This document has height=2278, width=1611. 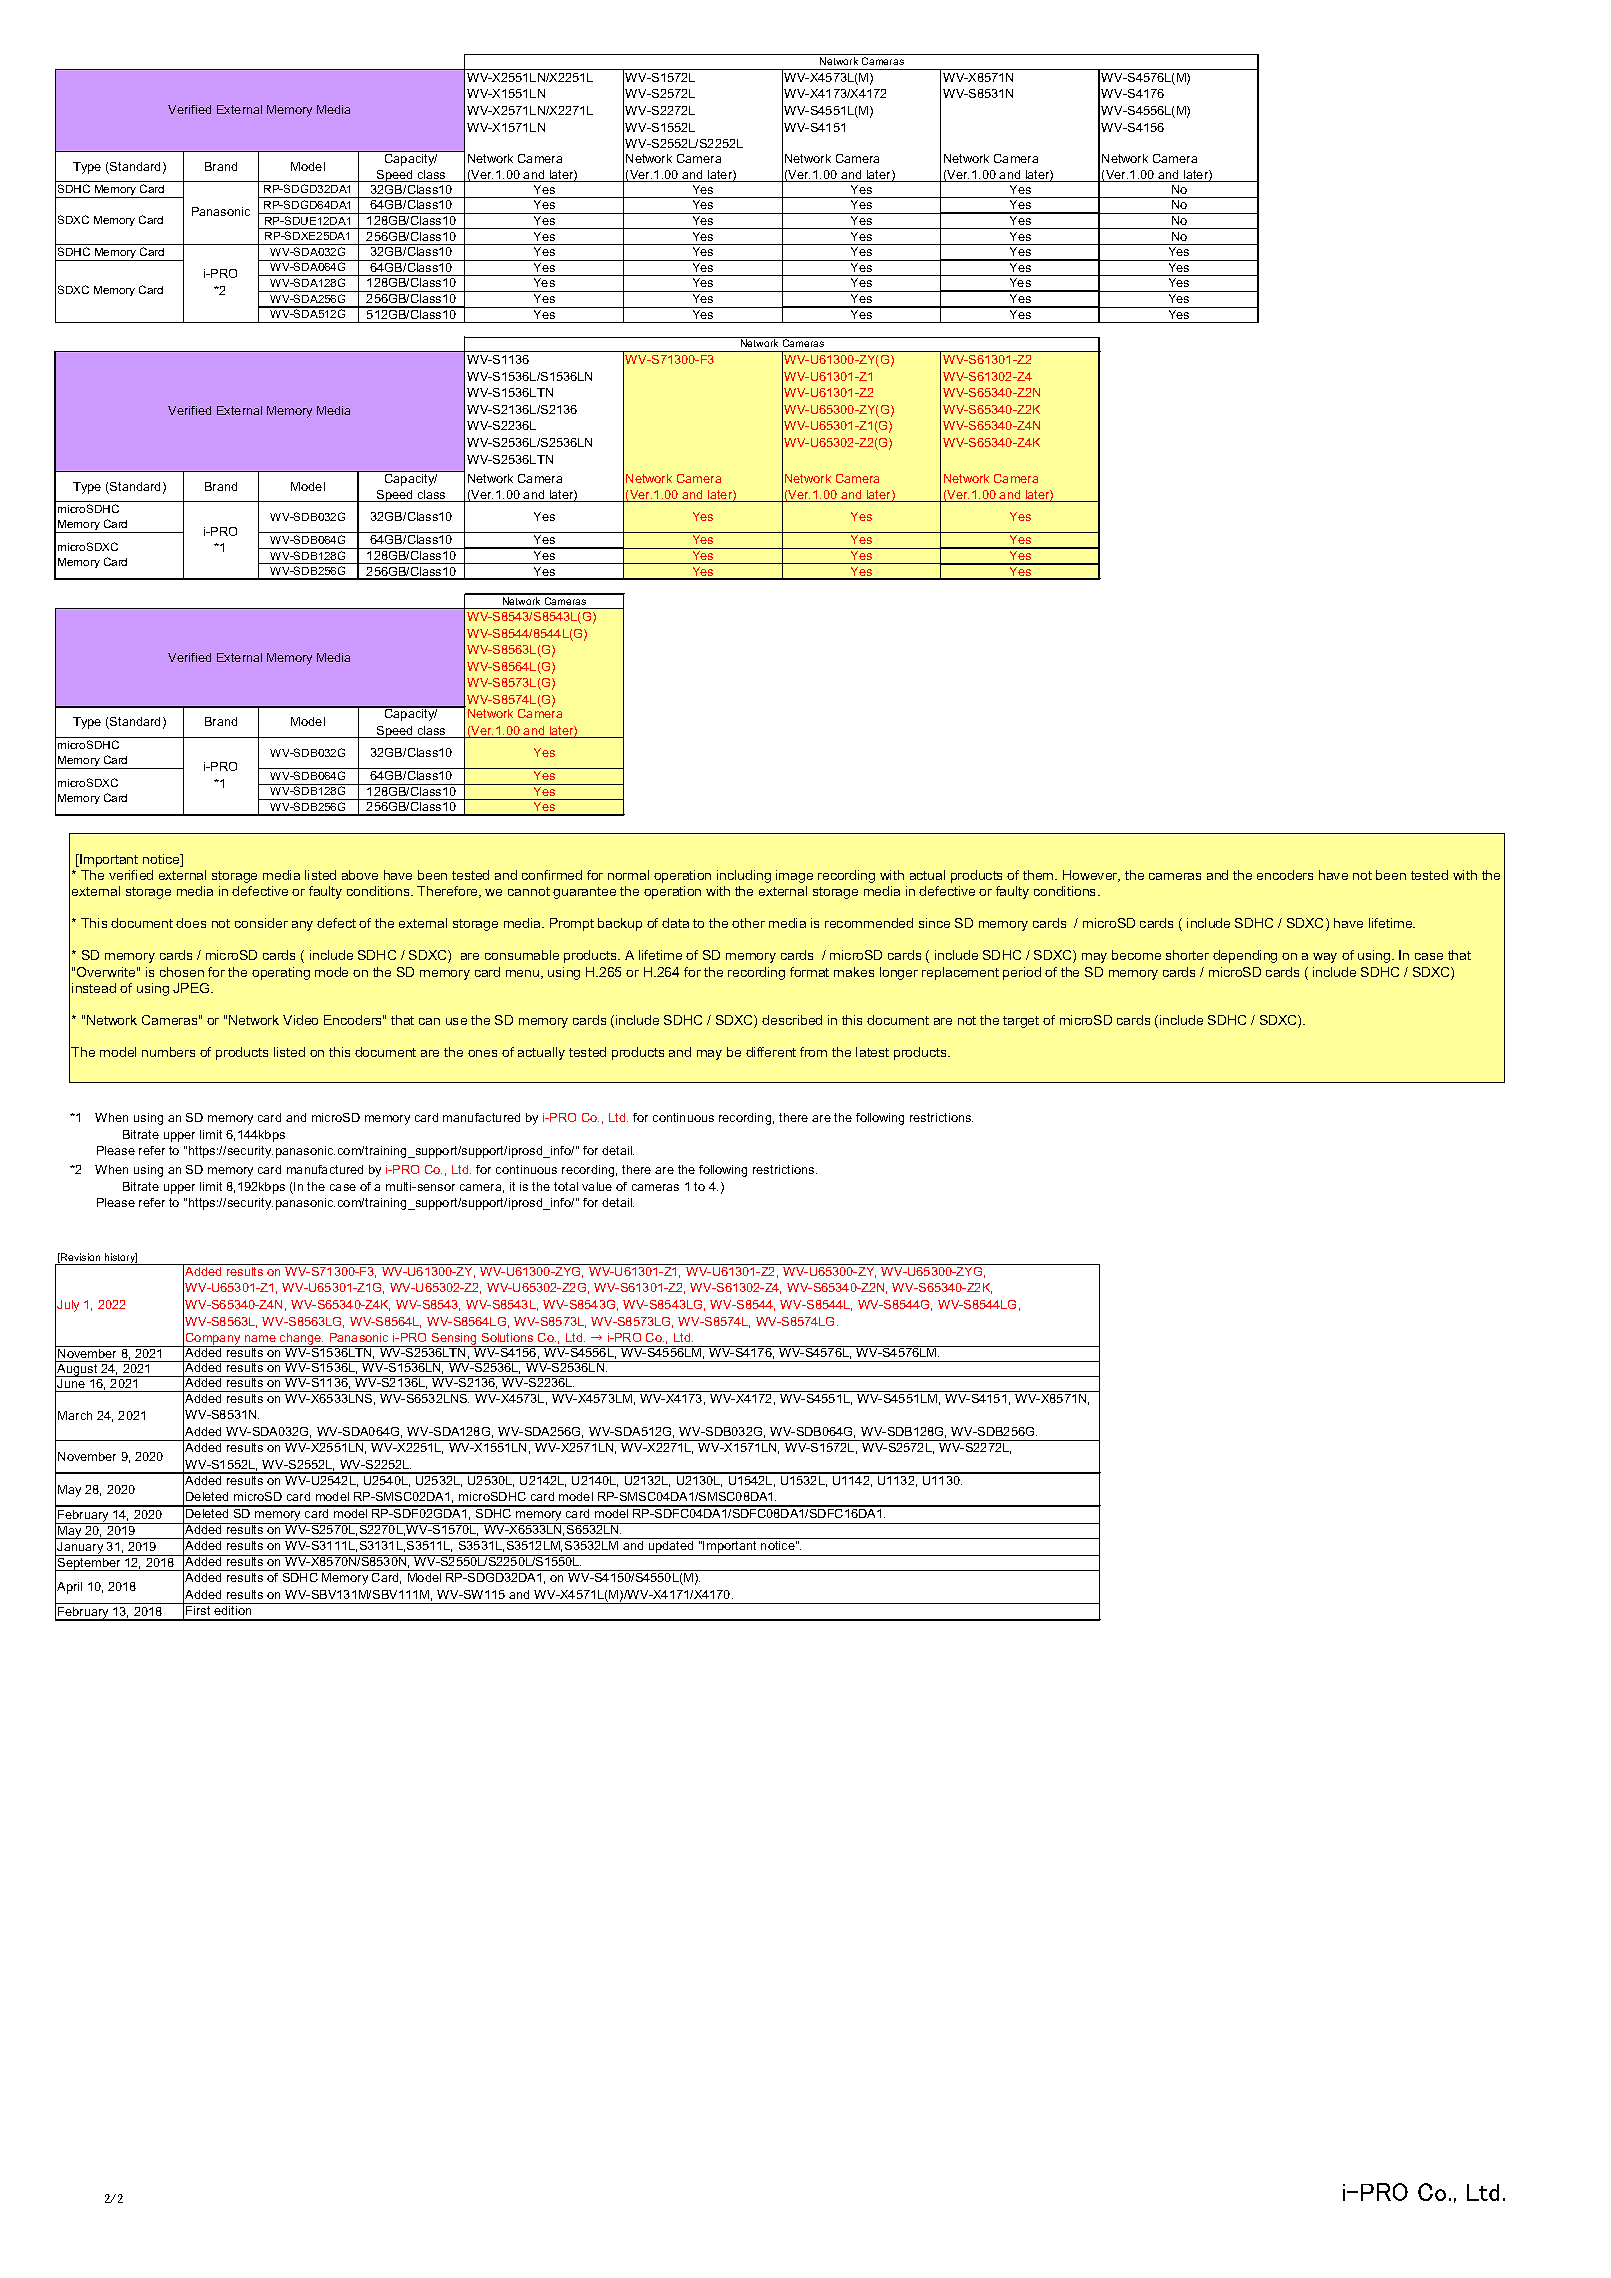 I want to click on Company, so click(x=213, y=1340).
